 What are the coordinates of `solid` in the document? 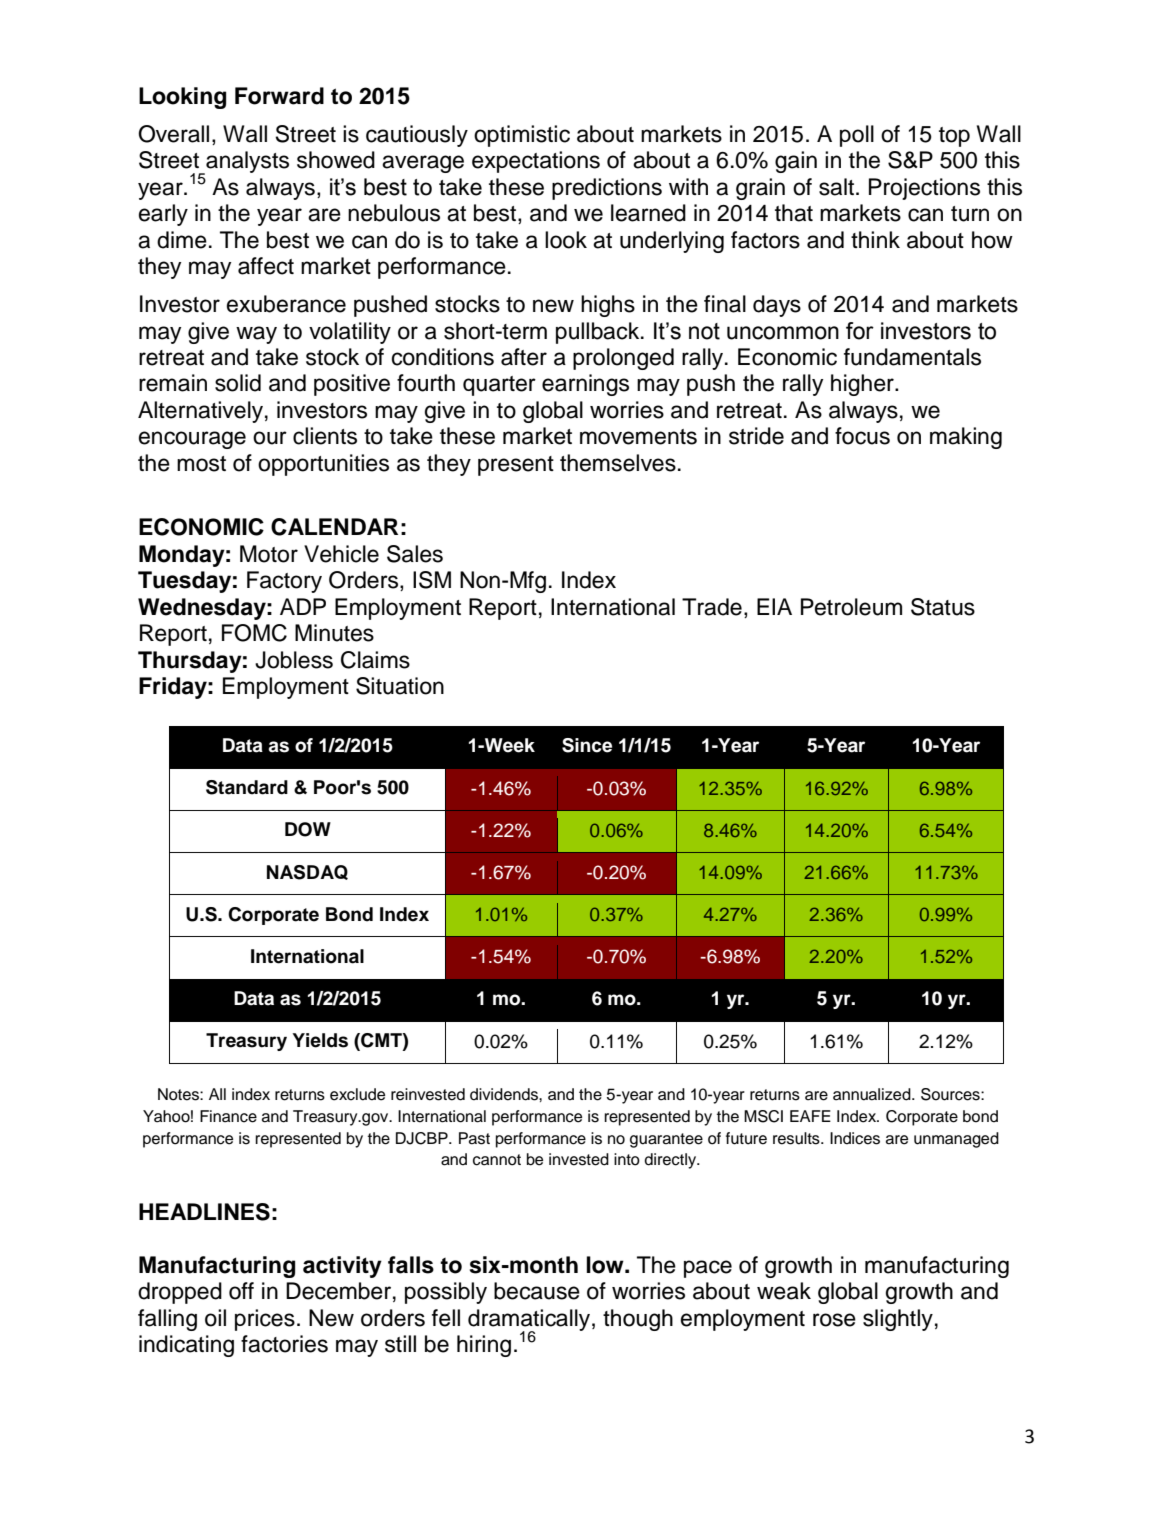 It's located at (238, 383).
